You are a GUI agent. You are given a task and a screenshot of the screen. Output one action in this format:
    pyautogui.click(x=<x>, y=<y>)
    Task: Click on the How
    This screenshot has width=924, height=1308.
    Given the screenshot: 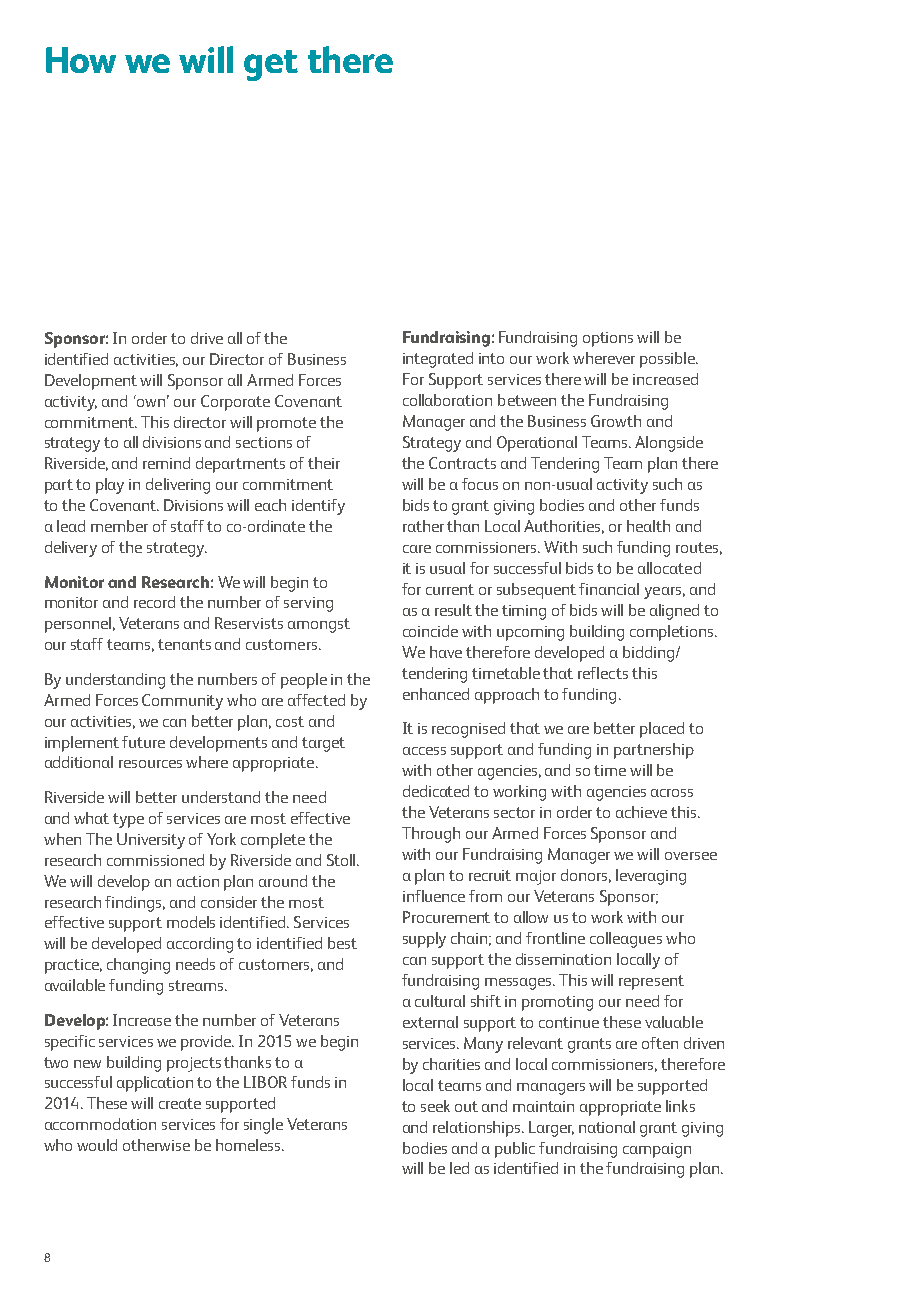 What is the action you would take?
    pyautogui.click(x=81, y=60)
